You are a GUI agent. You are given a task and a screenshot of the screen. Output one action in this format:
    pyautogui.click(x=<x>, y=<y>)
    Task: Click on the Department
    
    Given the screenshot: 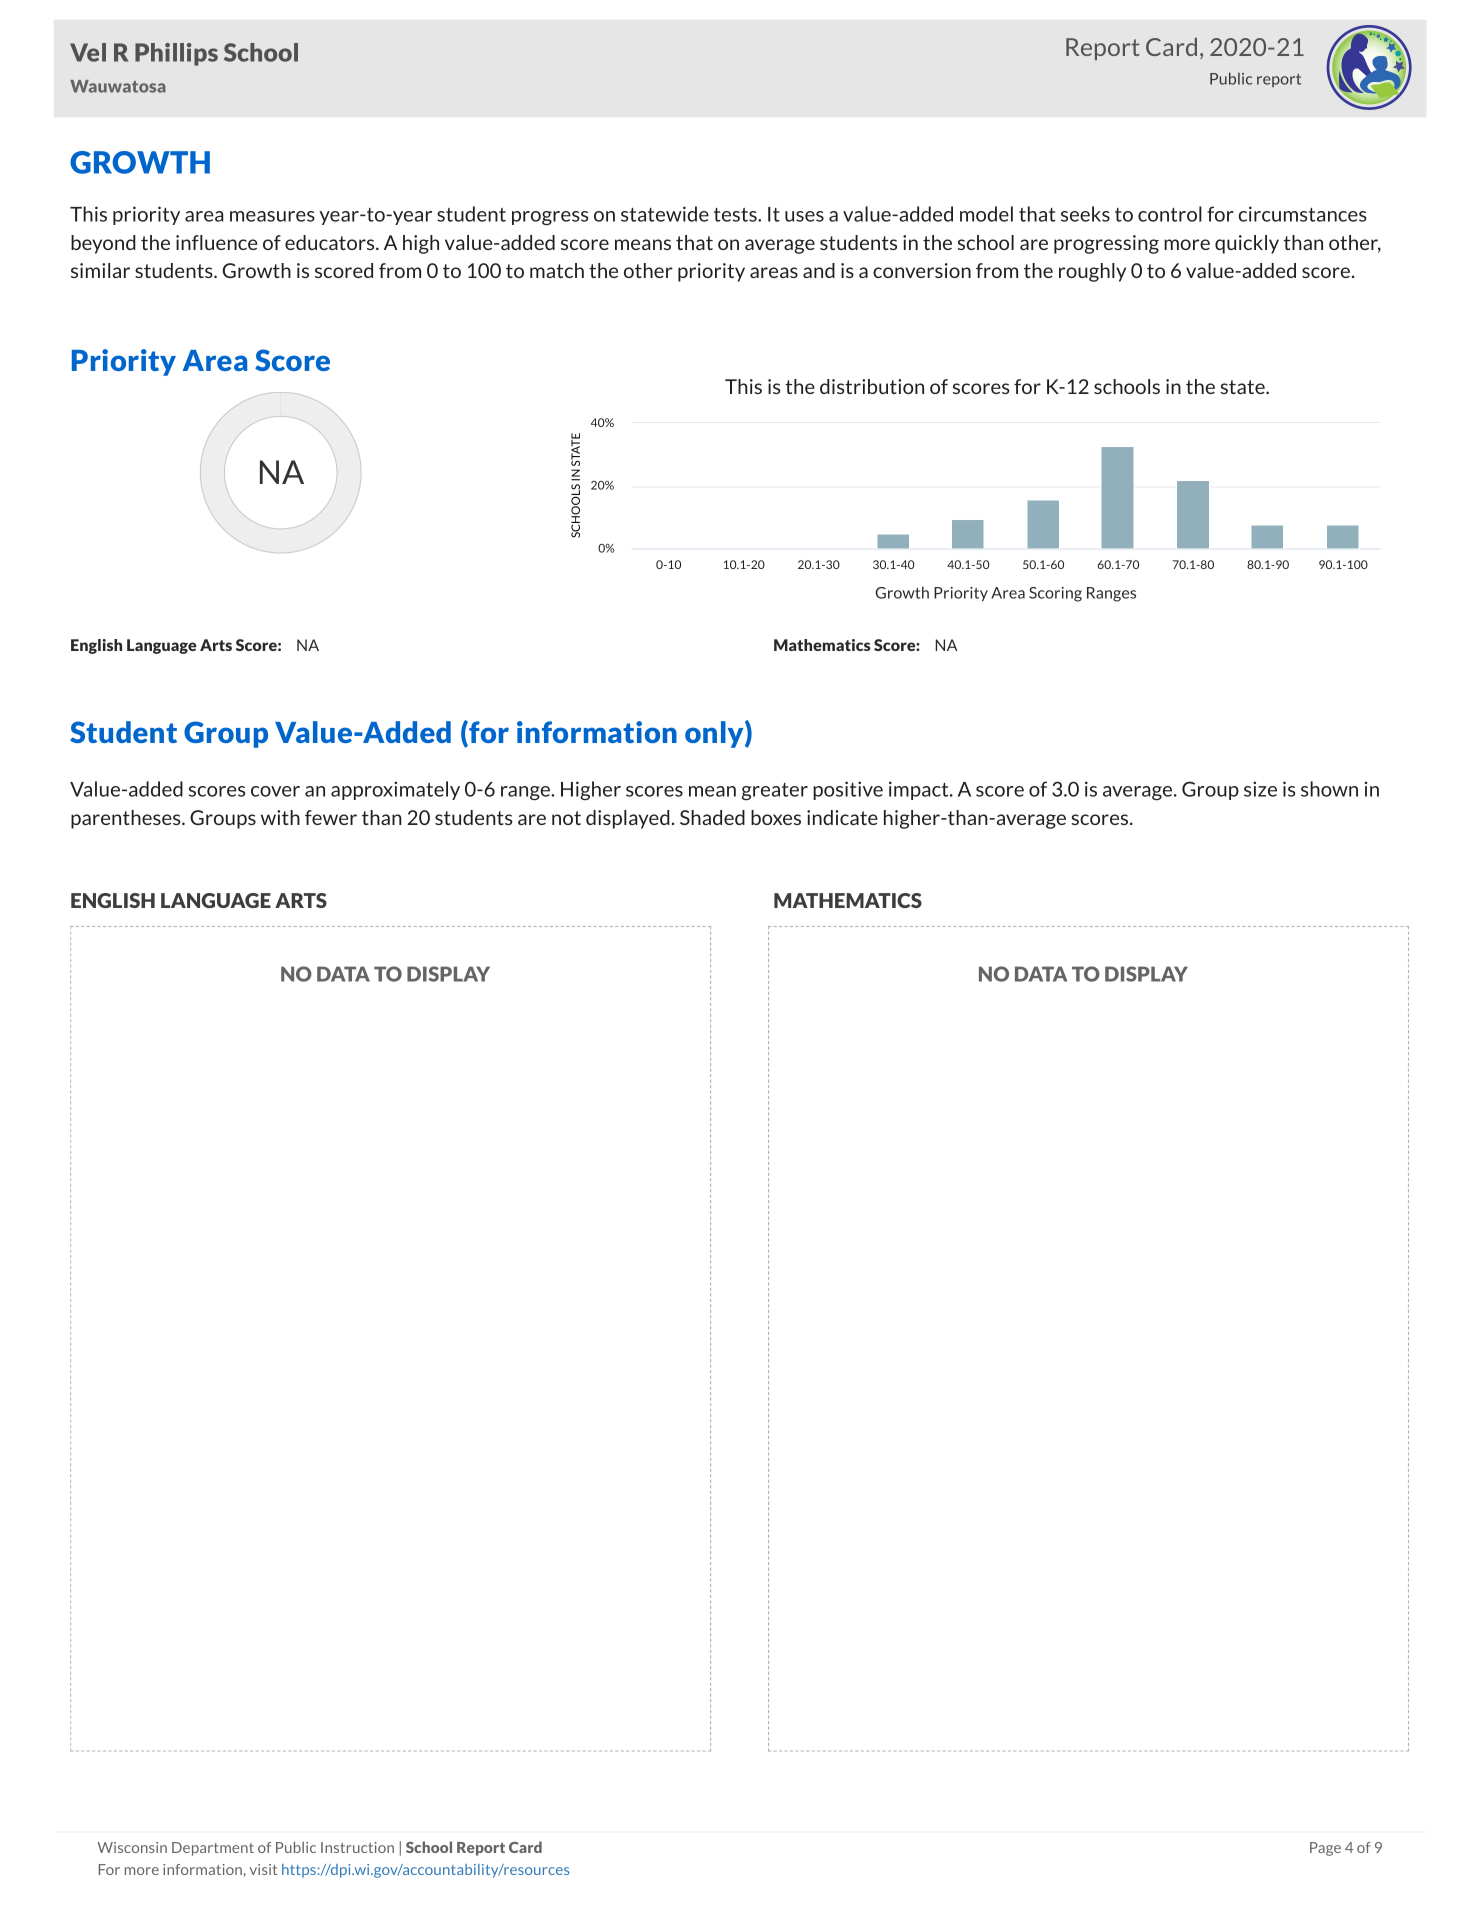 What is the action you would take?
    pyautogui.click(x=213, y=1849)
